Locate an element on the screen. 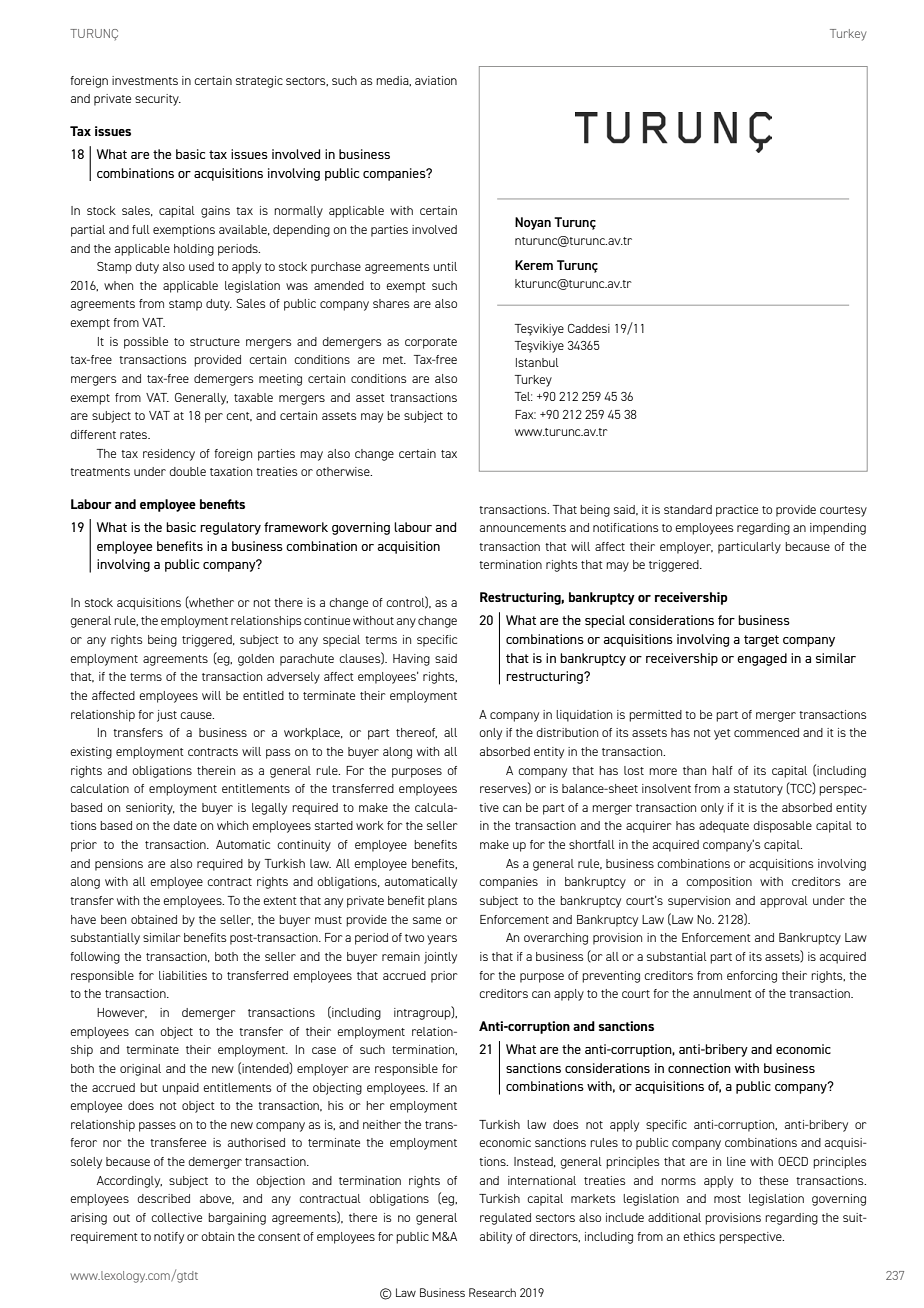 The image size is (924, 1308). ethics is located at coordinates (699, 1236).
